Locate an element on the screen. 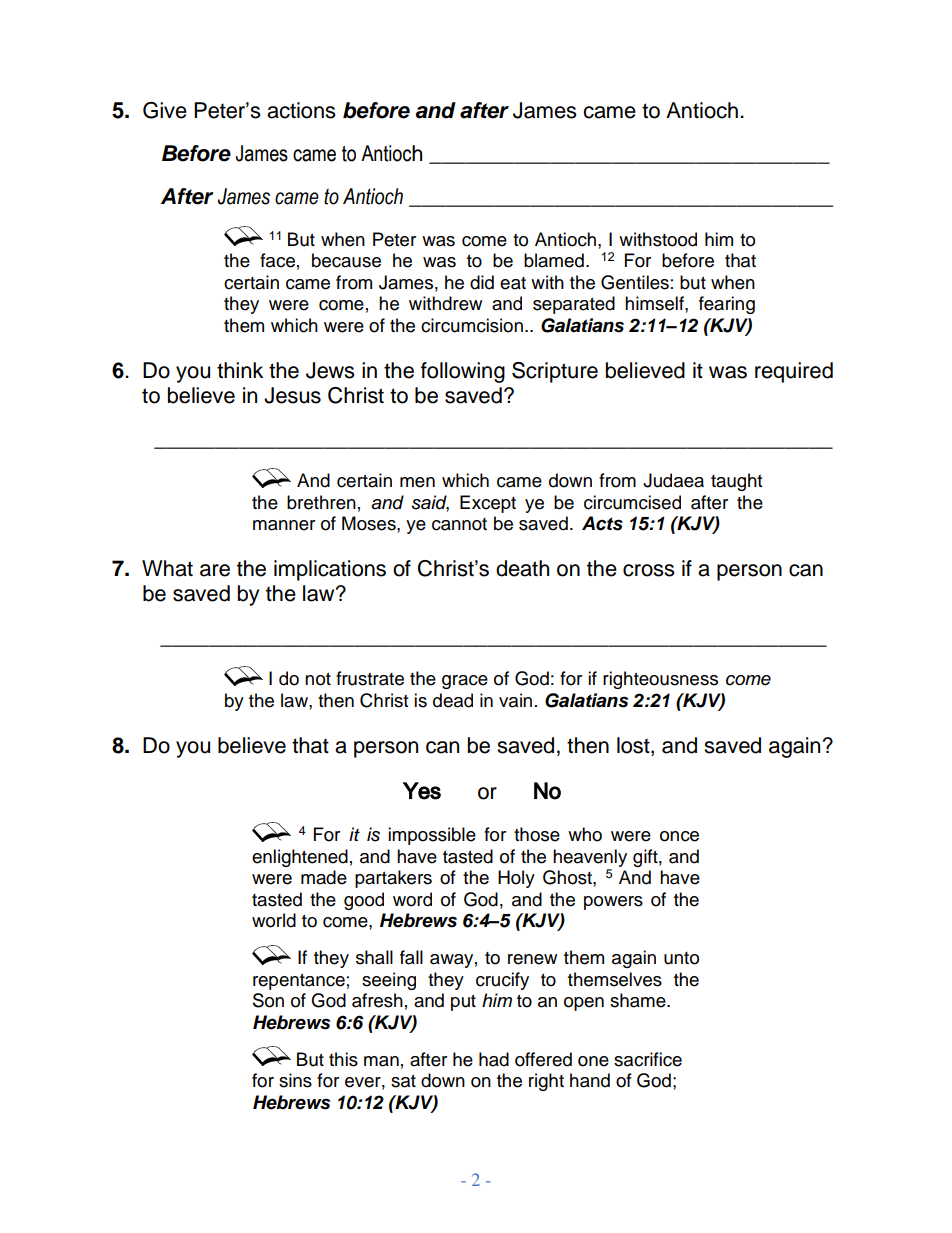  had is located at coordinates (494, 1059).
